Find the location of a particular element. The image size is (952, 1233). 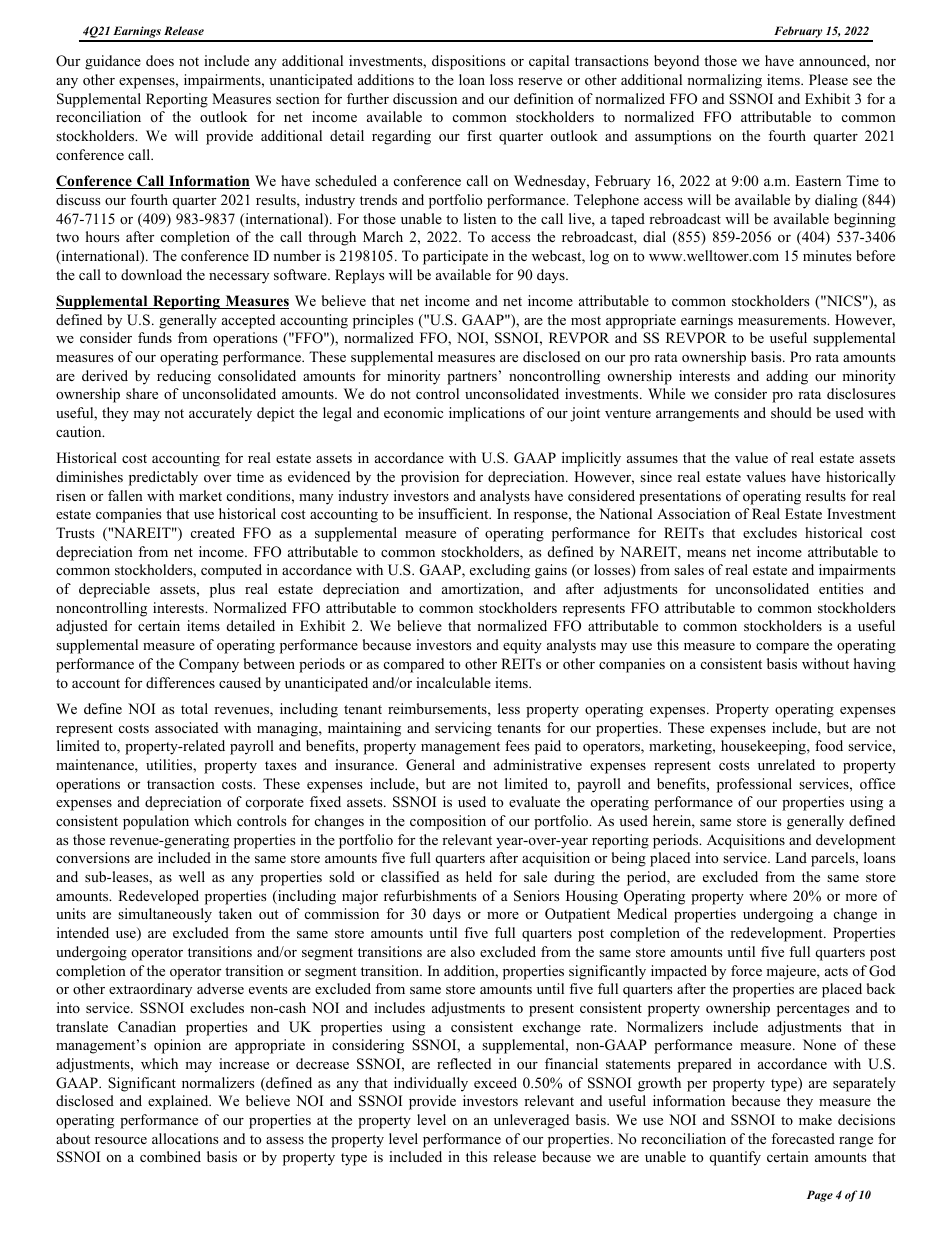

does is located at coordinates (160, 60).
